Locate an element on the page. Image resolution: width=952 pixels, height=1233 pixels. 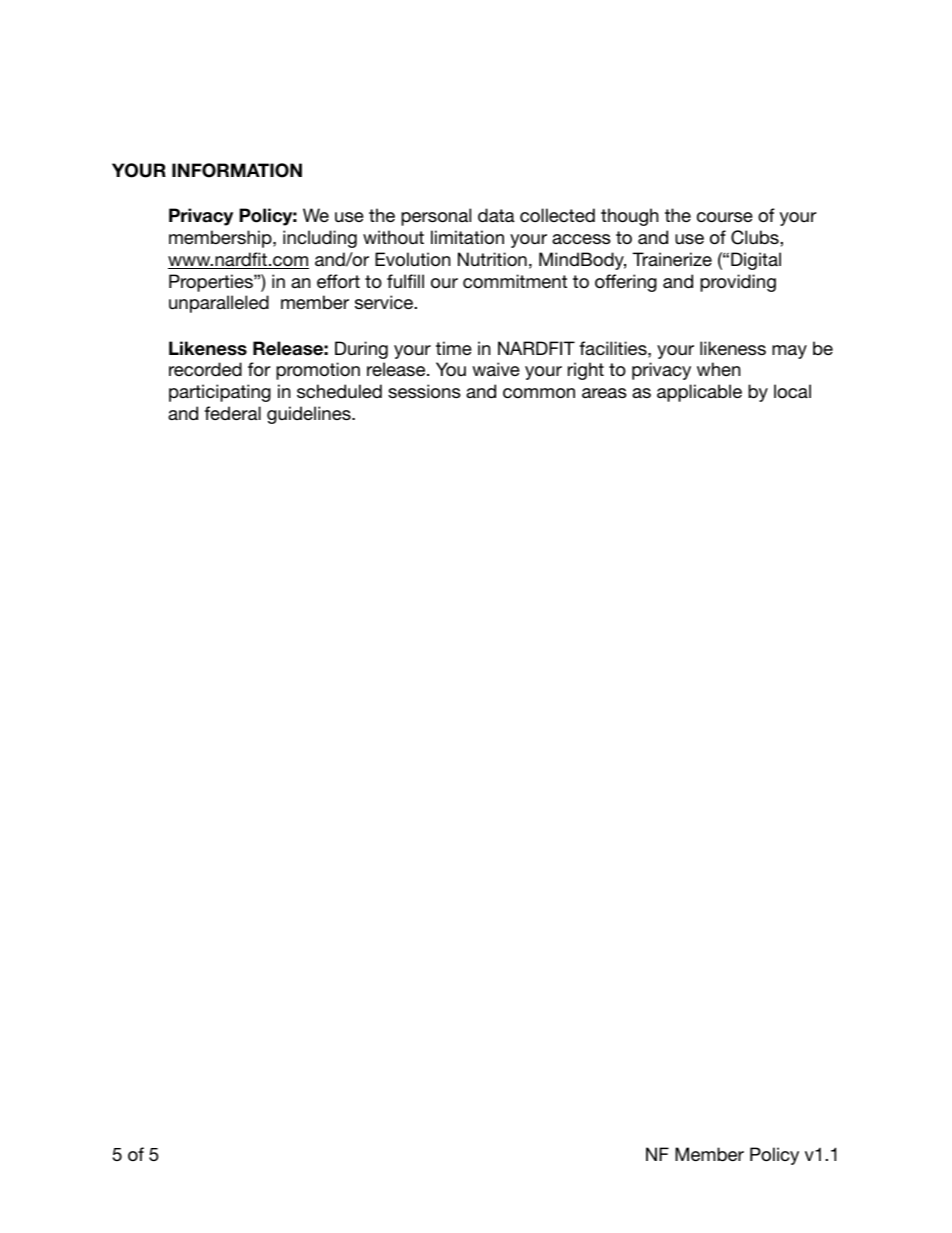
limitation is located at coordinates (467, 237).
